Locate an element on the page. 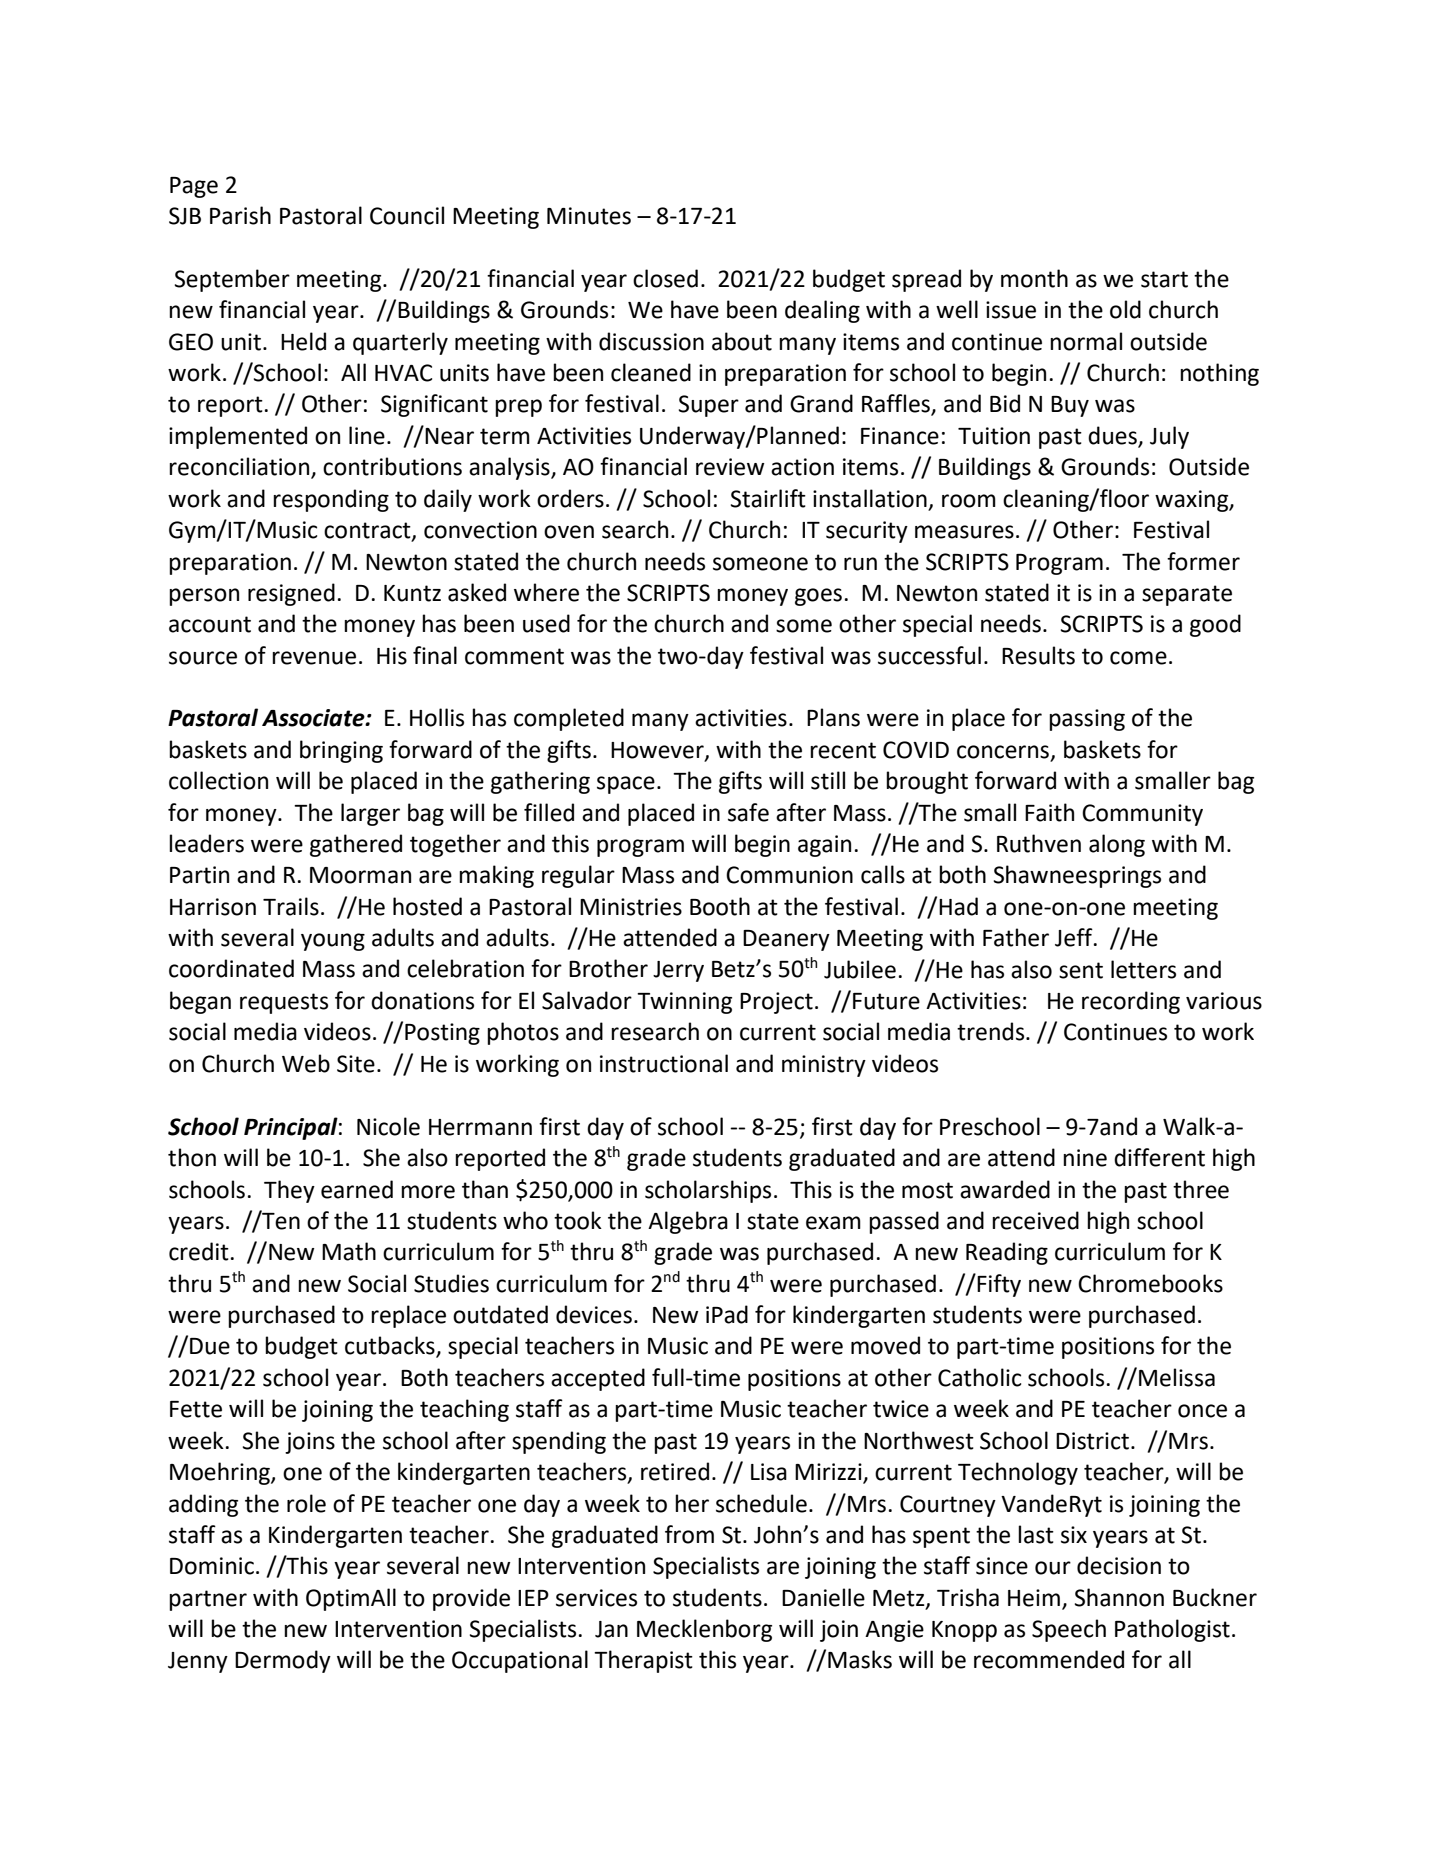  month is located at coordinates (1034, 278).
